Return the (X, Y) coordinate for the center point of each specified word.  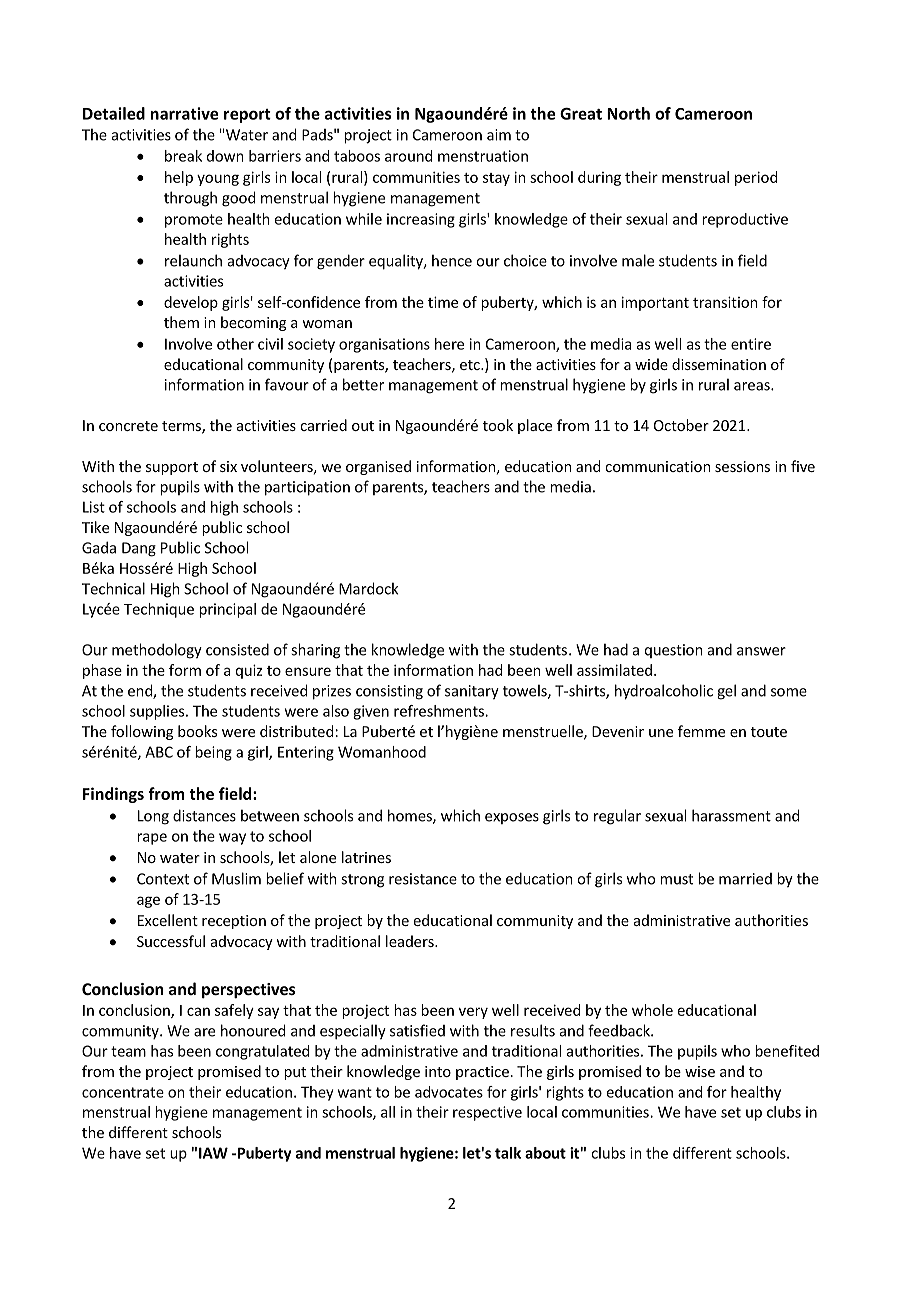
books (197, 731)
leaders (411, 941)
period (756, 178)
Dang (139, 549)
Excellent (168, 920)
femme (701, 731)
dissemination (719, 364)
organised (378, 467)
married (745, 879)
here (449, 344)
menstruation (483, 156)
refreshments (440, 711)
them (181, 322)
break (183, 156)
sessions (742, 466)
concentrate (123, 1092)
